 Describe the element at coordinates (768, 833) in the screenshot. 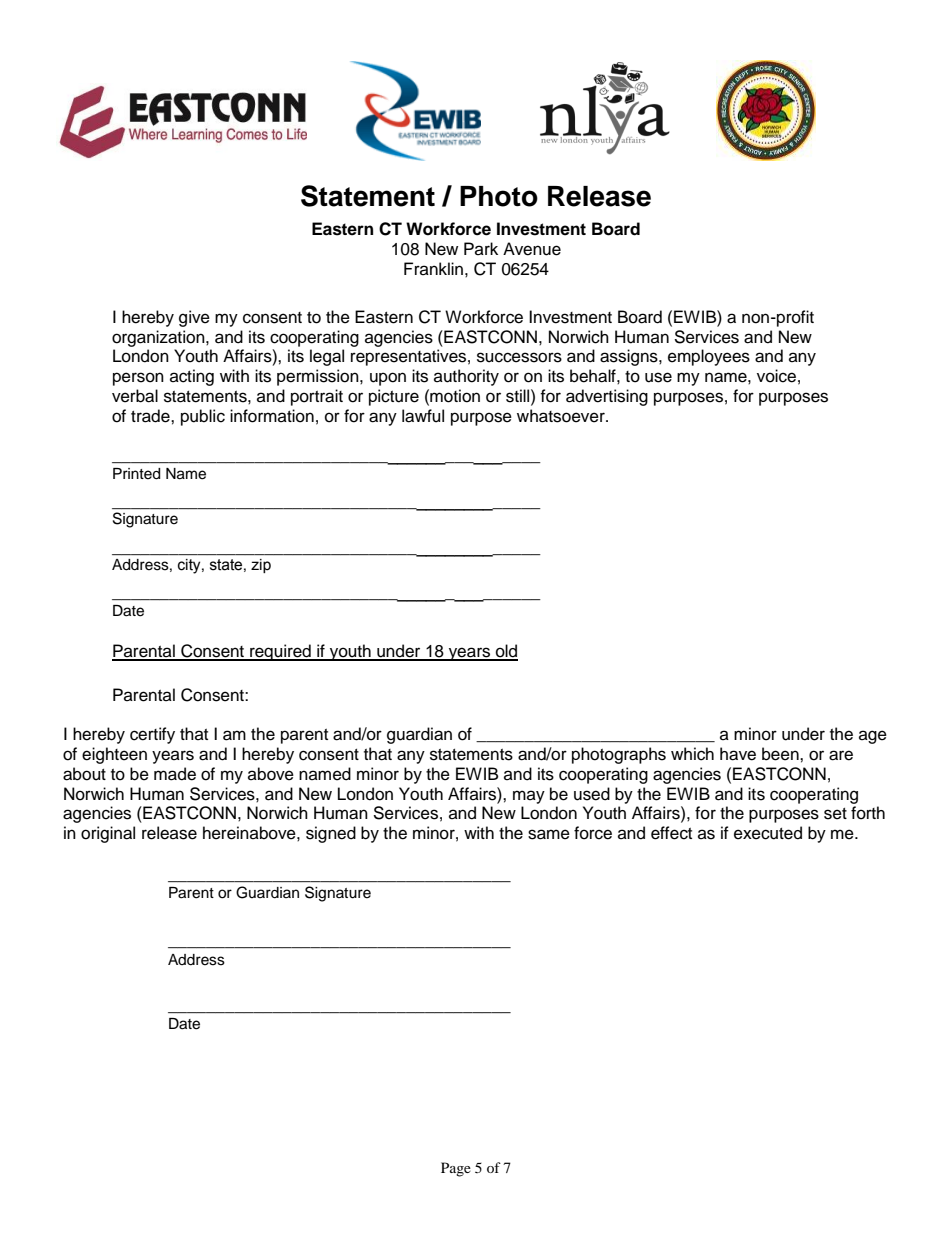

I see `executed` at that location.
